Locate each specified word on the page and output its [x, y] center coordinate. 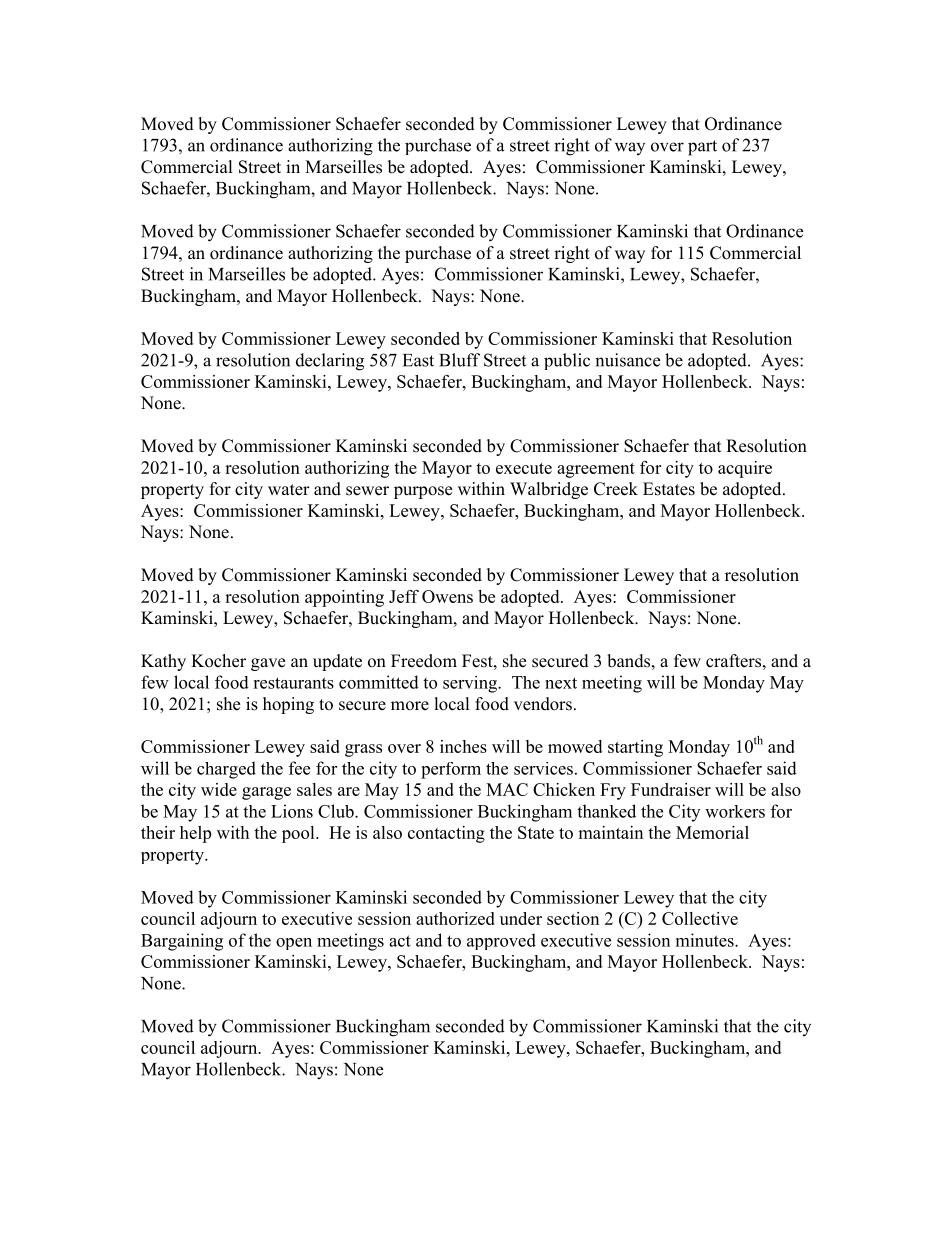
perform [451, 770]
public [567, 361]
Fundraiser [671, 789]
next [561, 683]
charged [226, 770]
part [702, 148]
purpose [423, 492]
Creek [616, 489]
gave [268, 664]
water [289, 490]
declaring [330, 362]
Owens [447, 596]
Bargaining [182, 942]
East [418, 360]
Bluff [459, 360]
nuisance [627, 360]
